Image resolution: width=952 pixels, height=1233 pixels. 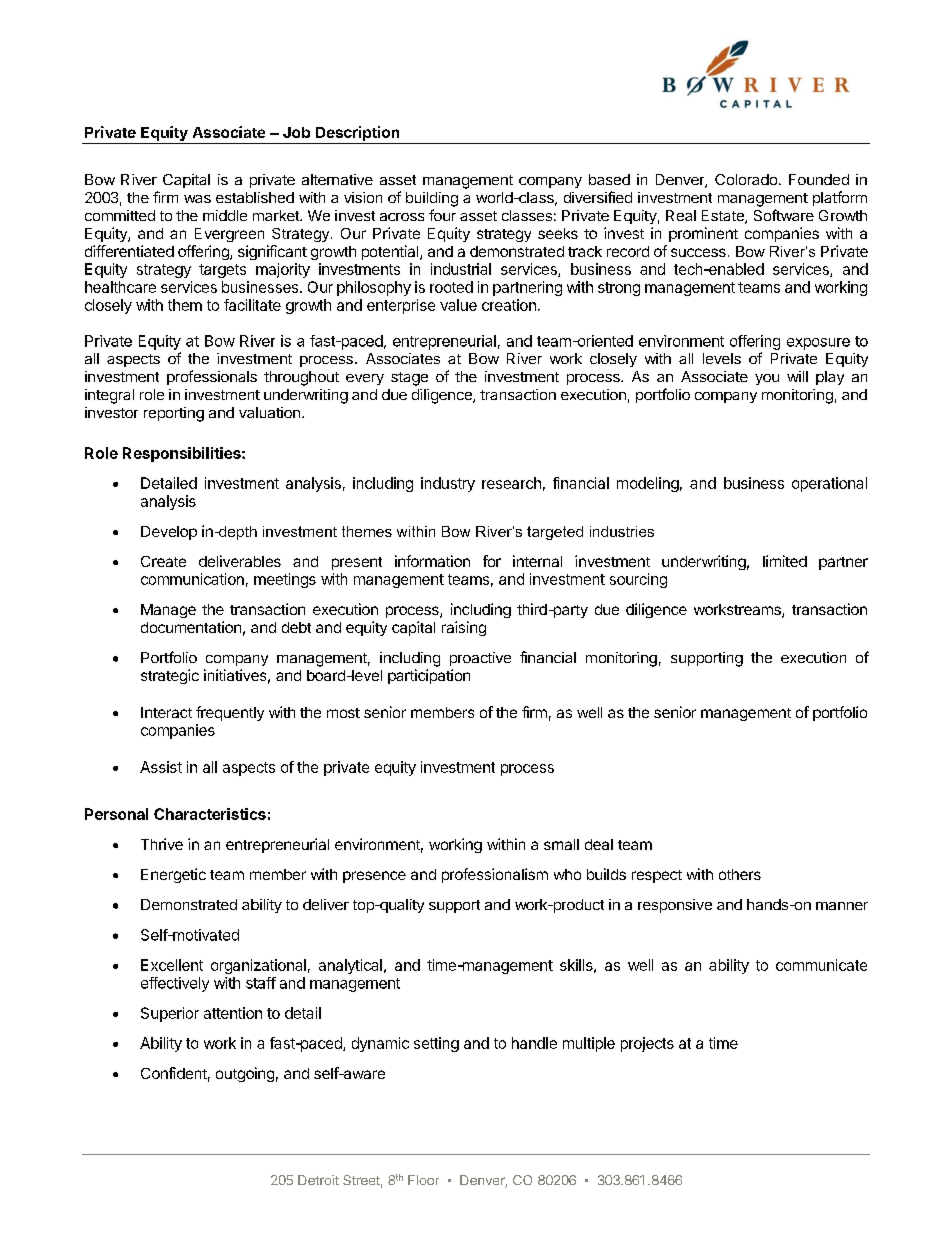 I want to click on Energetic, so click(x=173, y=875).
